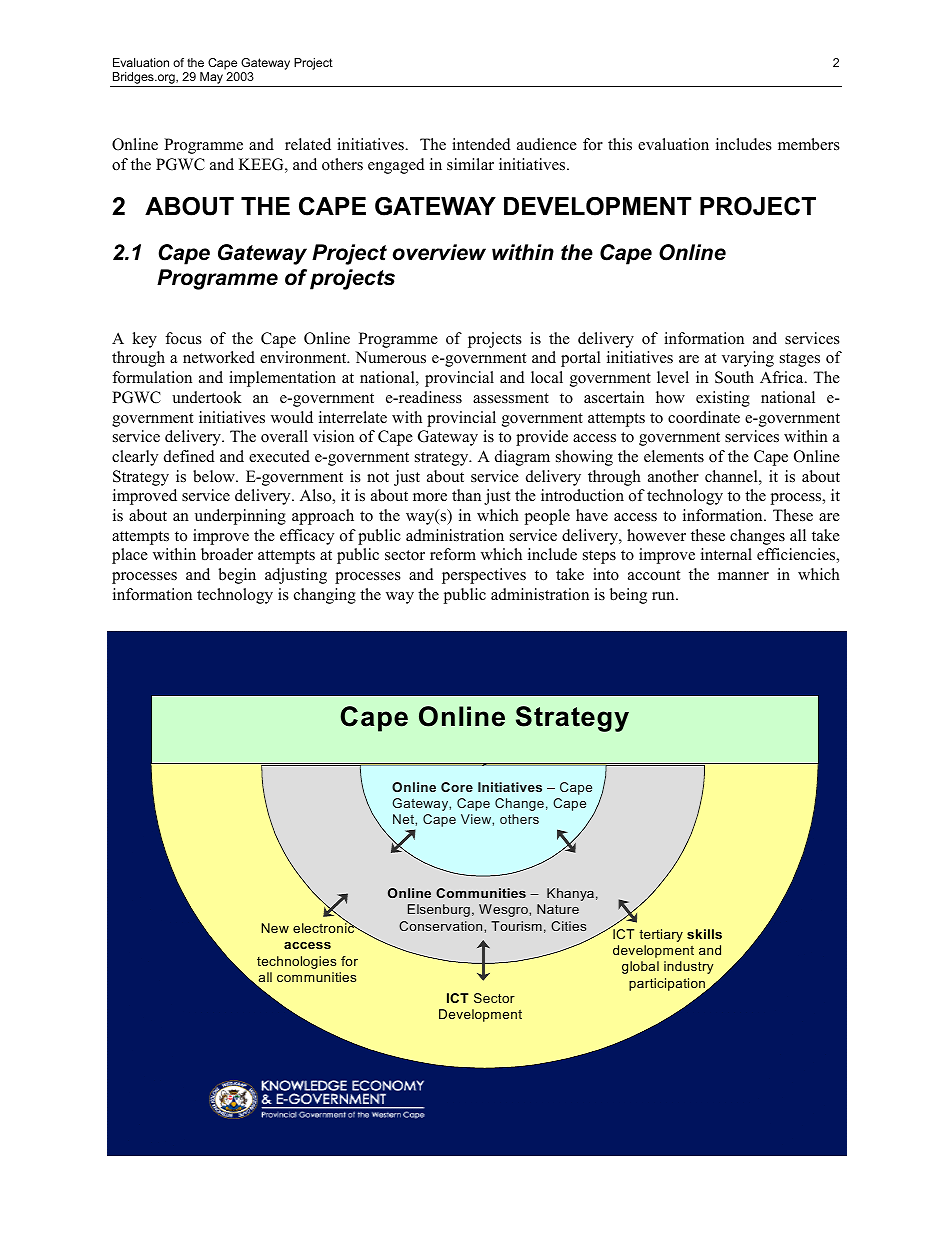 The image size is (952, 1233). I want to click on members, so click(809, 144).
